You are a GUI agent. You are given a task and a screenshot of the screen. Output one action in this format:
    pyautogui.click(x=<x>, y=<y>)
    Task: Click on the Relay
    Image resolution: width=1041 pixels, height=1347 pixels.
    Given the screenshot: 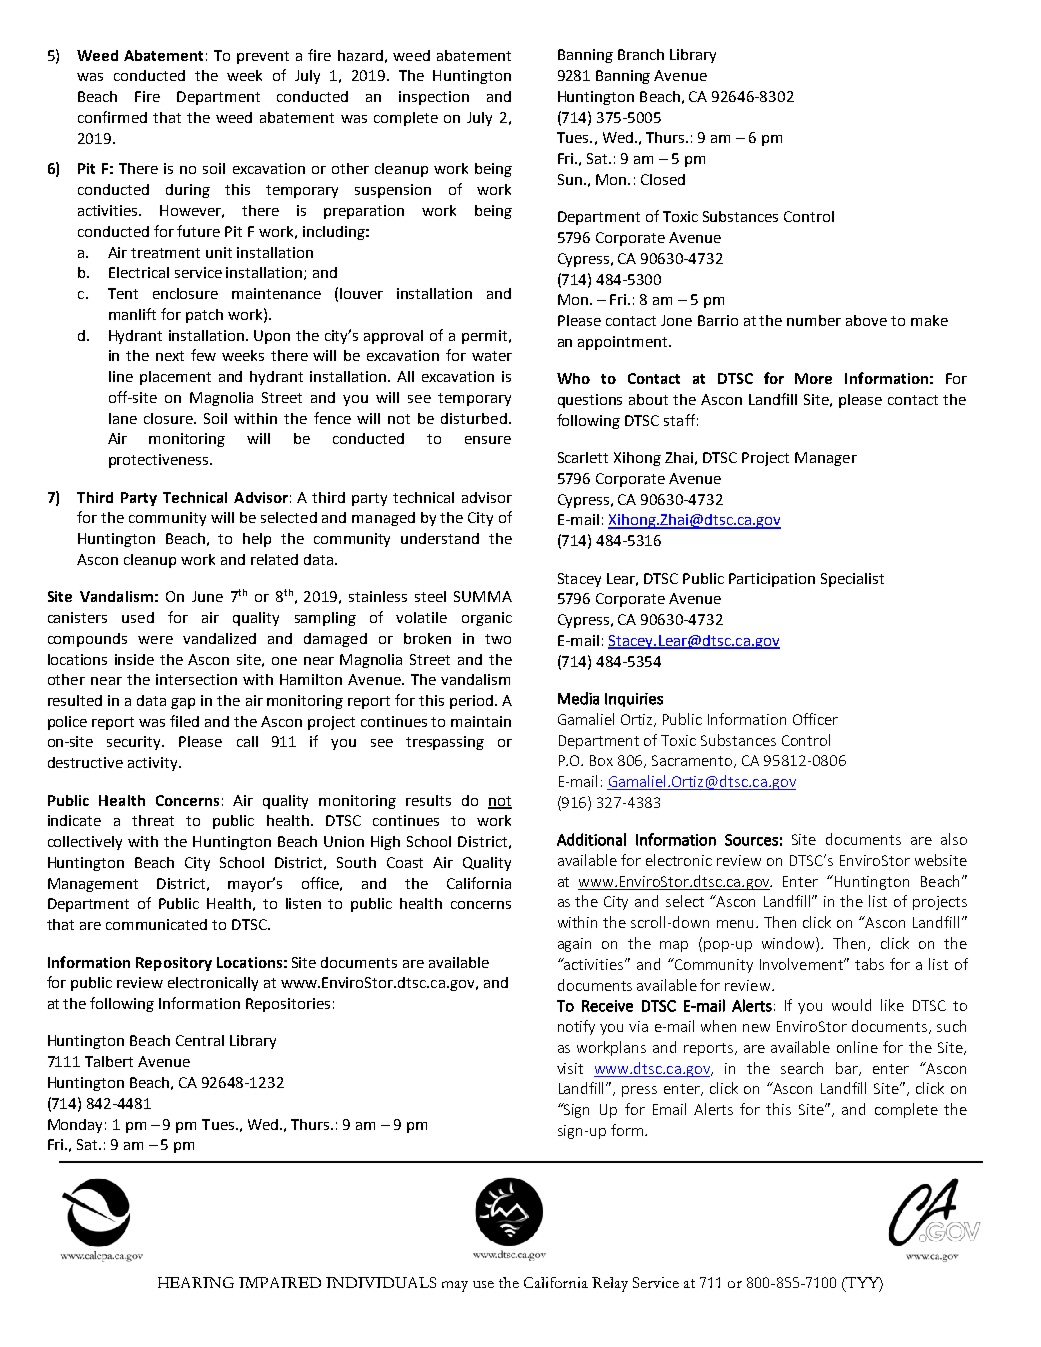 What is the action you would take?
    pyautogui.click(x=610, y=1284)
